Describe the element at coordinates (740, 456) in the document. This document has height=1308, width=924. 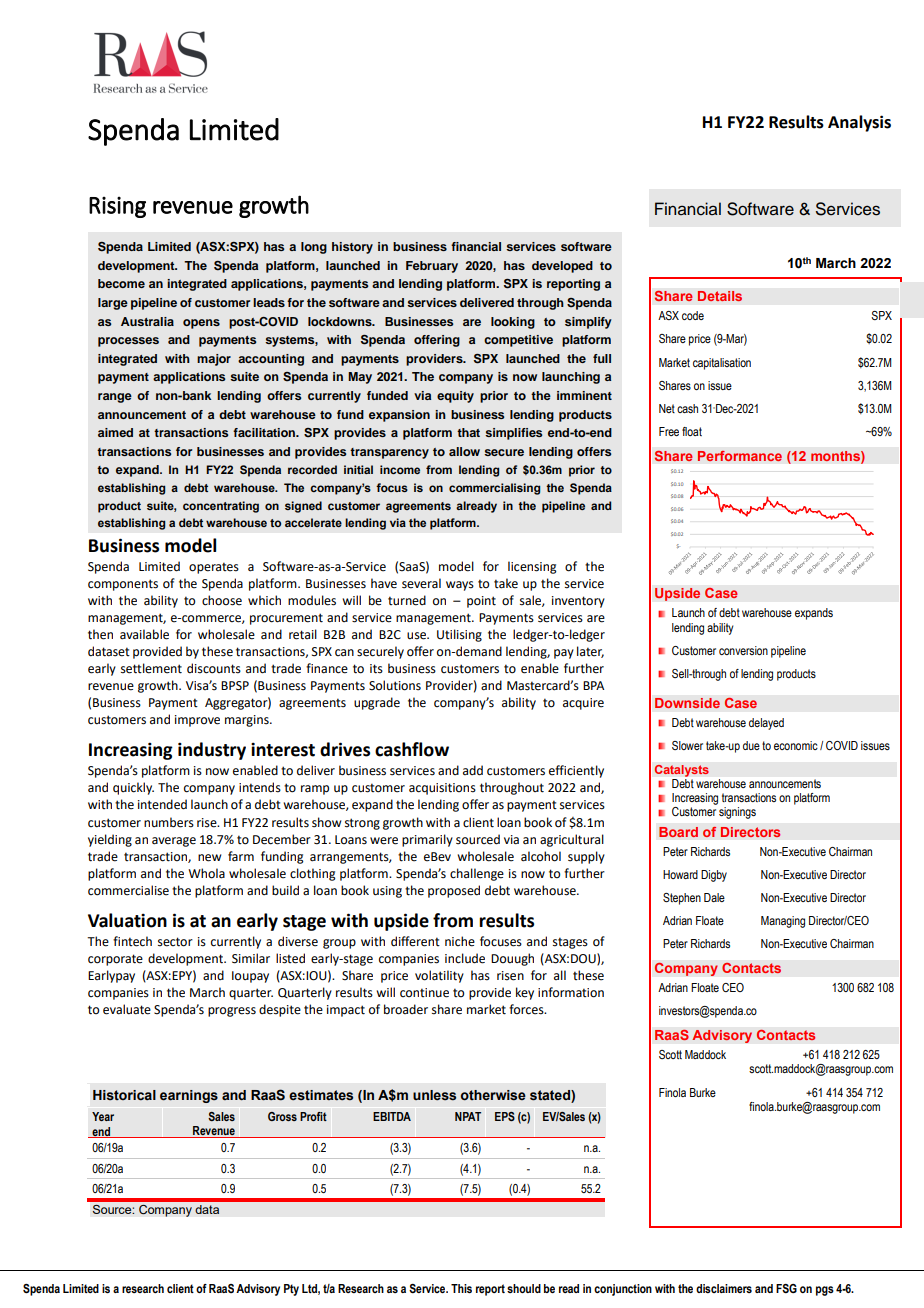
I see `Performance` at that location.
